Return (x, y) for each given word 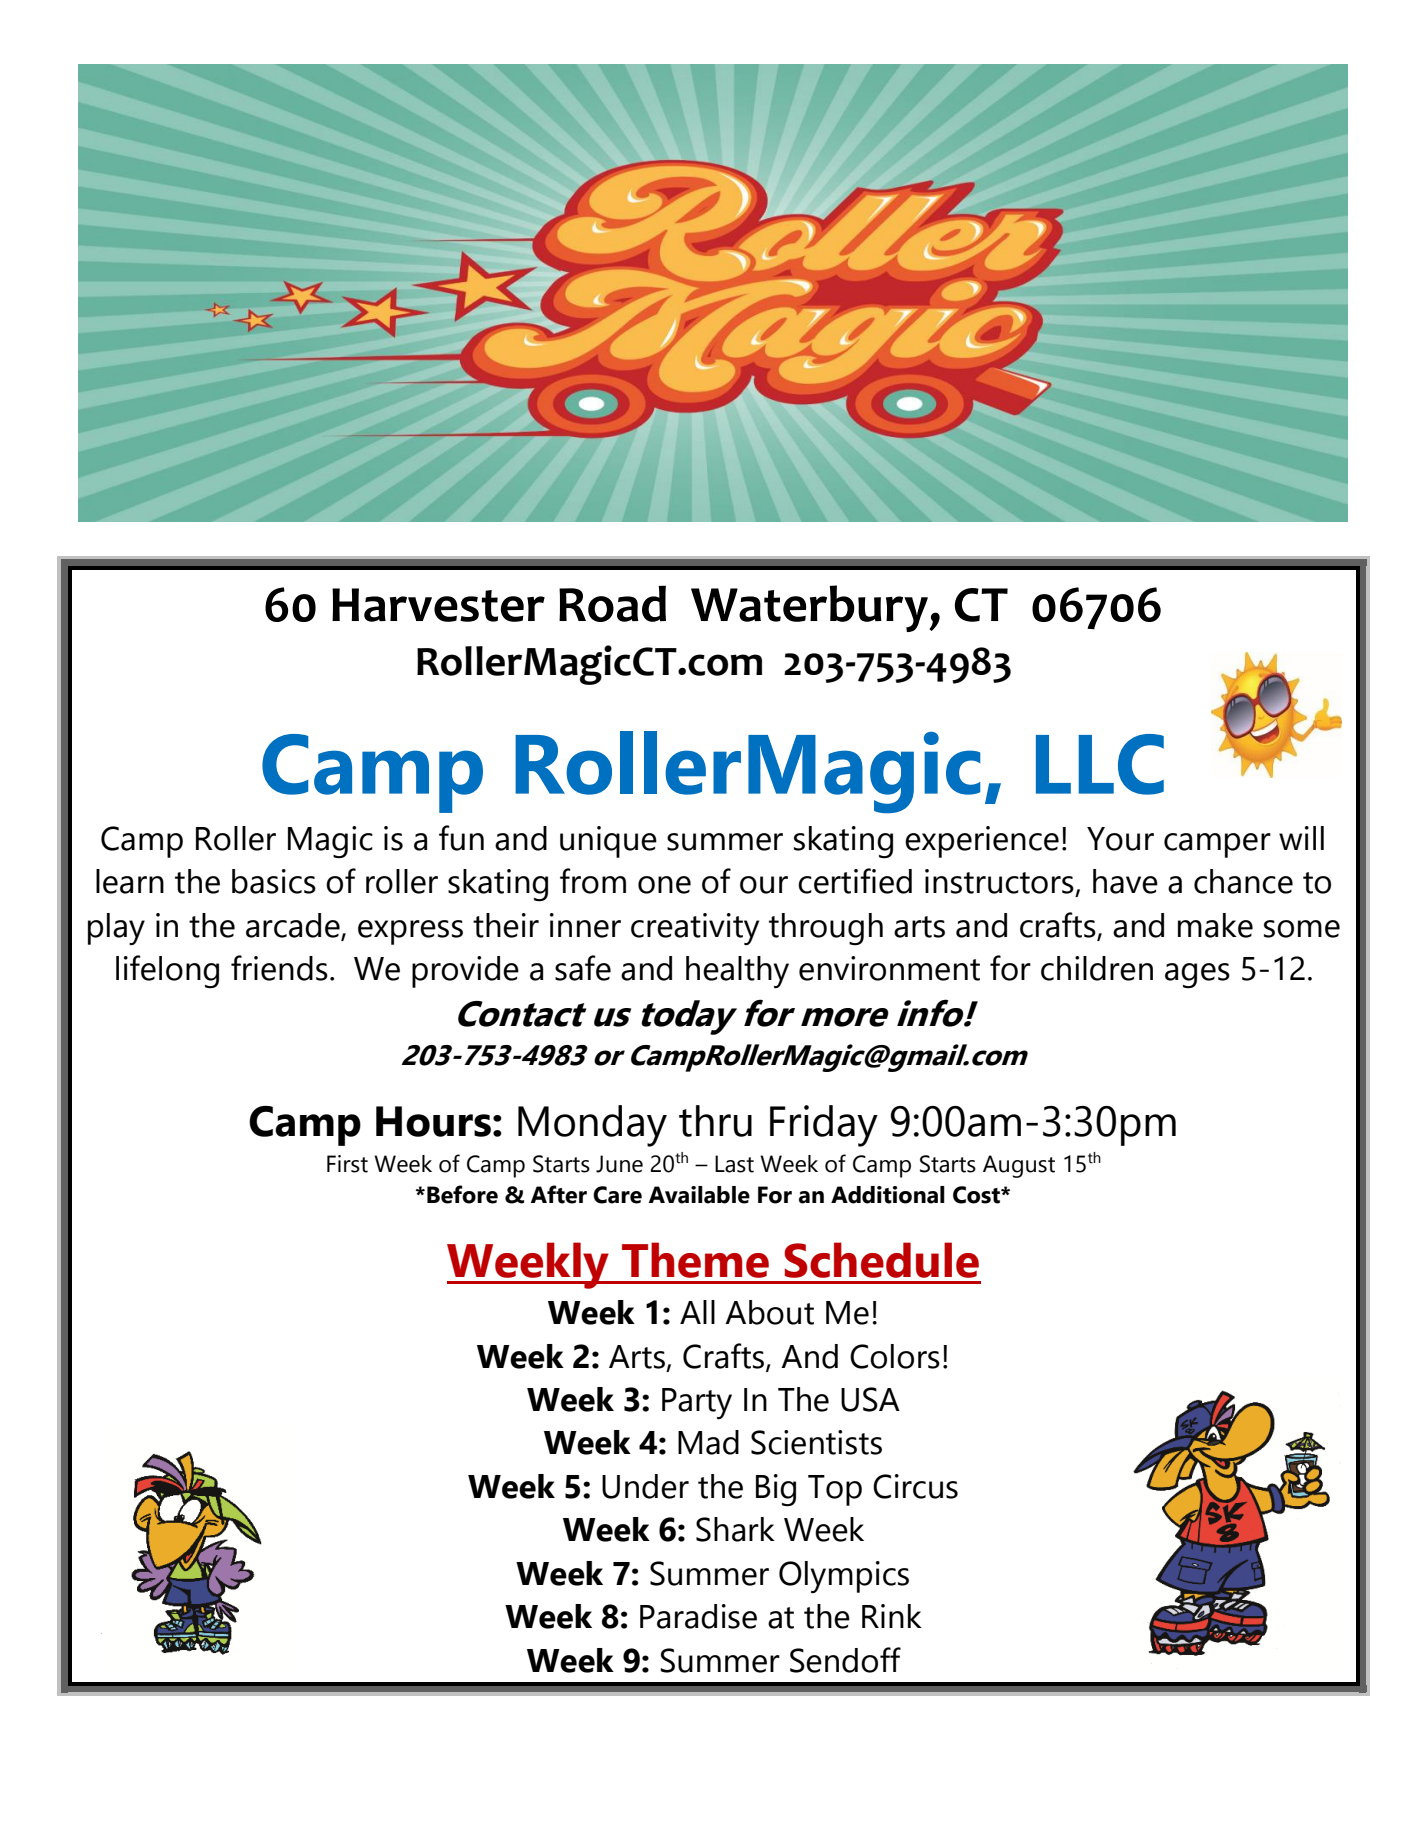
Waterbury (810, 608)
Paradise (698, 1616)
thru (715, 1121)
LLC (1100, 764)
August (1019, 1166)
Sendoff (845, 1660)
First (347, 1164)
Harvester (438, 605)
